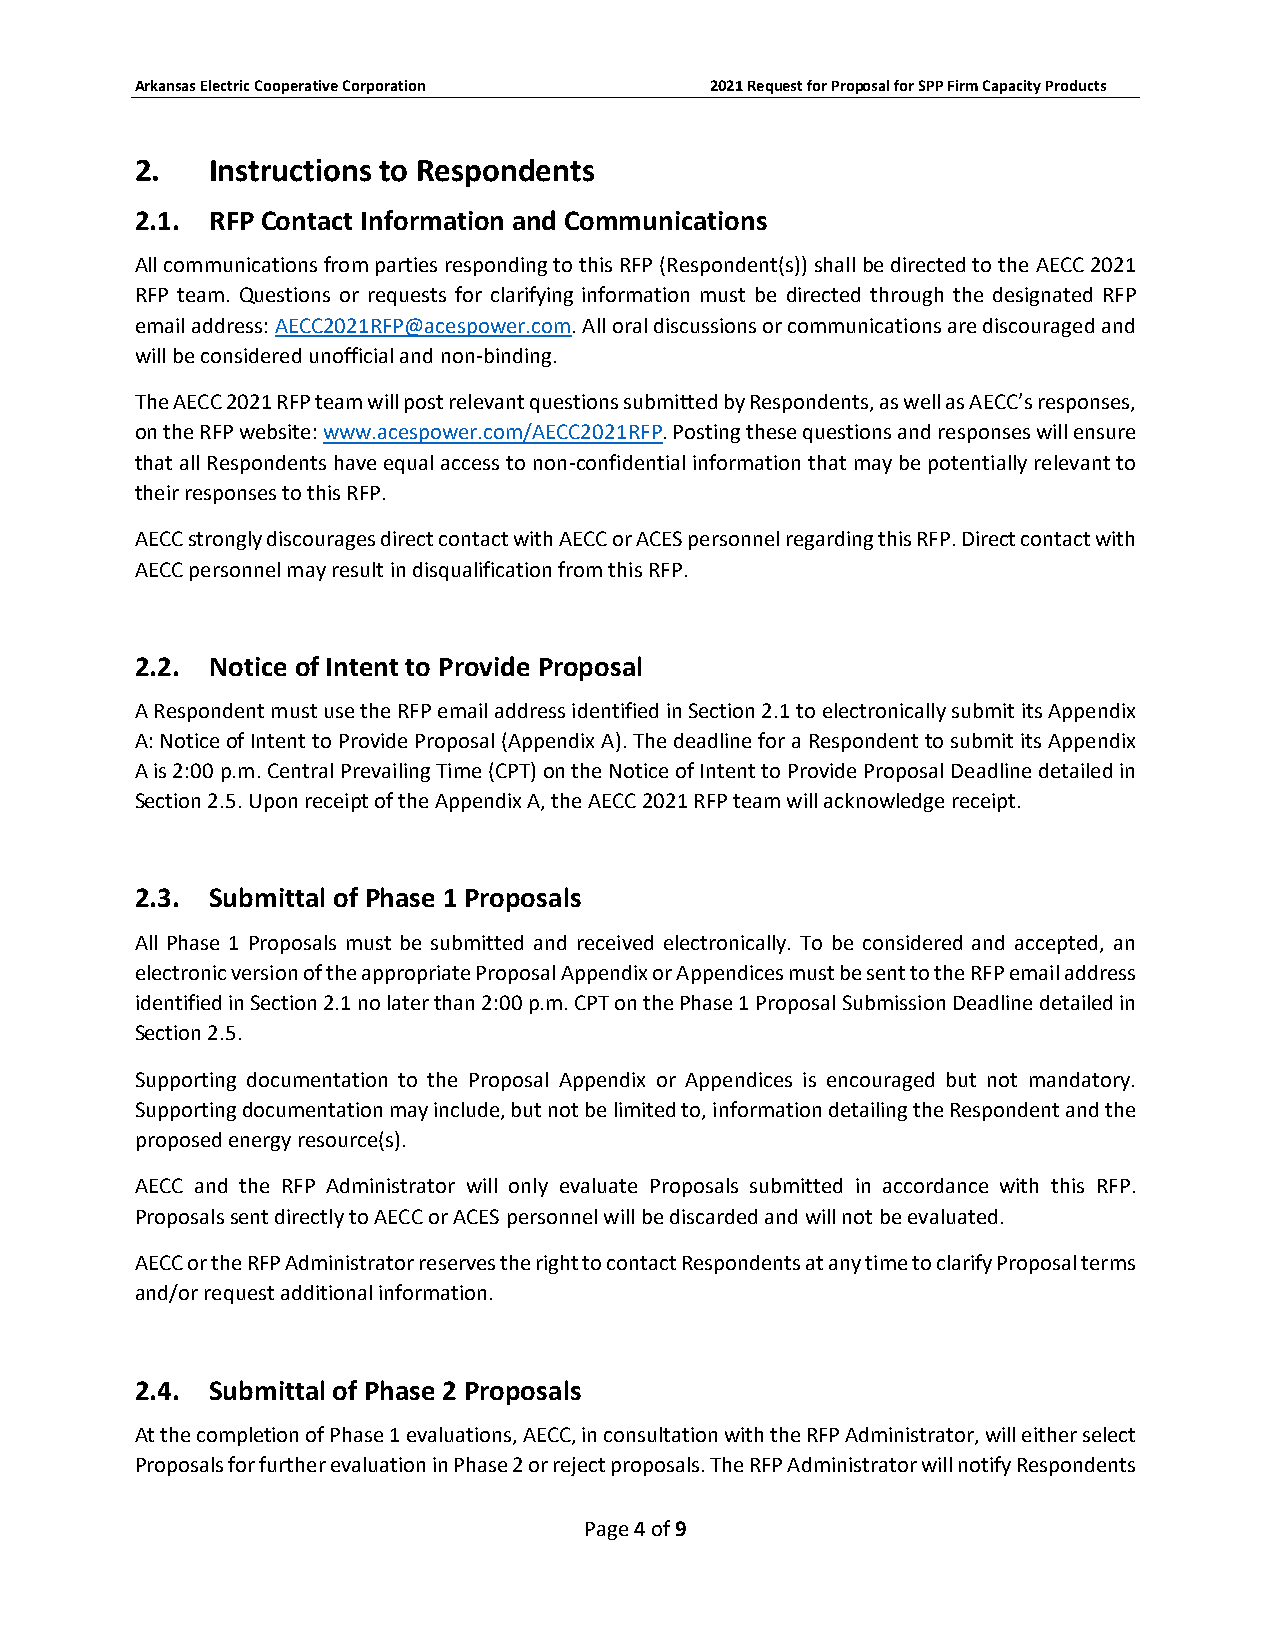 The height and width of the screenshot is (1645, 1271). What do you see at coordinates (615, 942) in the screenshot?
I see `received` at bounding box center [615, 942].
